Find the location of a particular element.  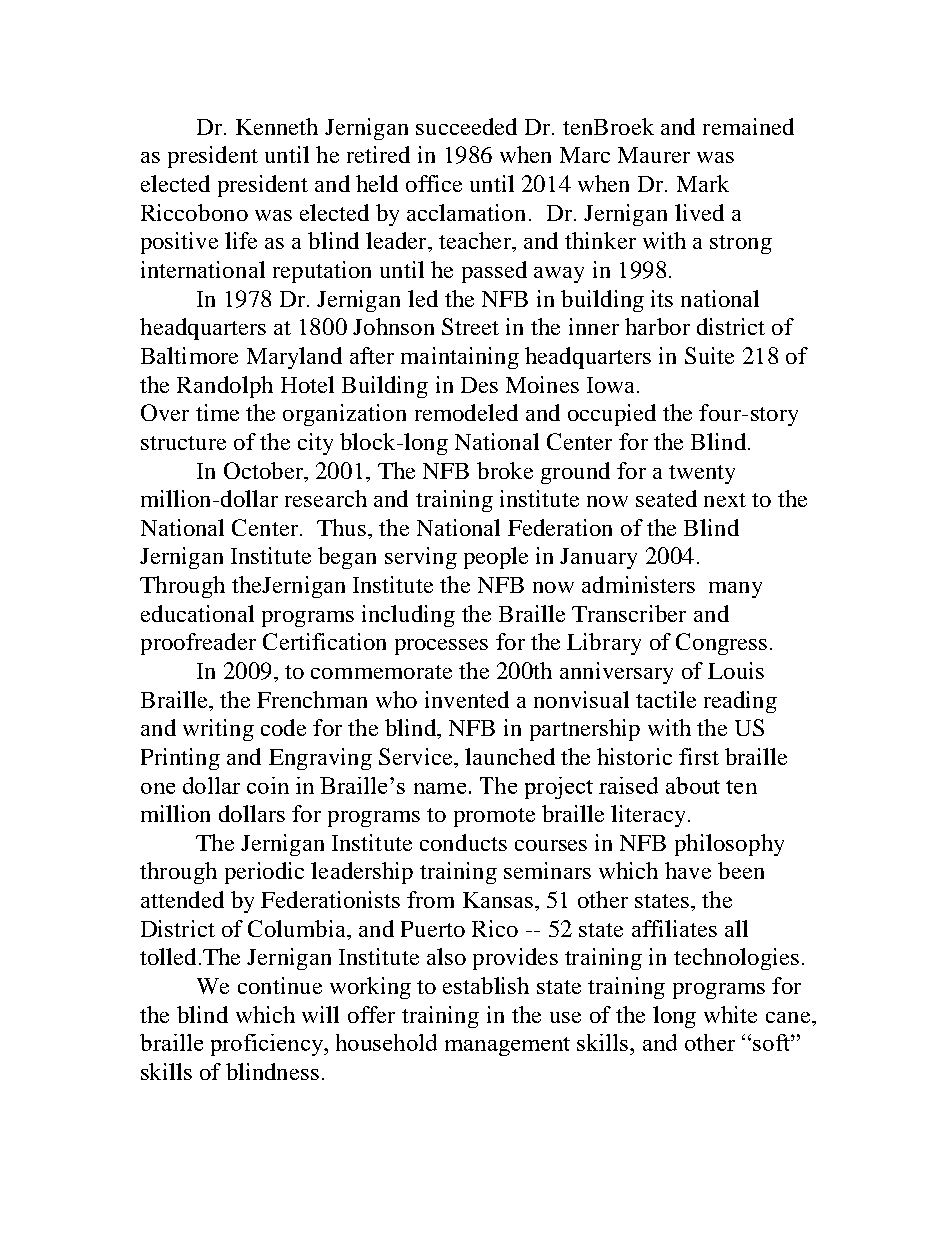

promote is located at coordinates (494, 817).
